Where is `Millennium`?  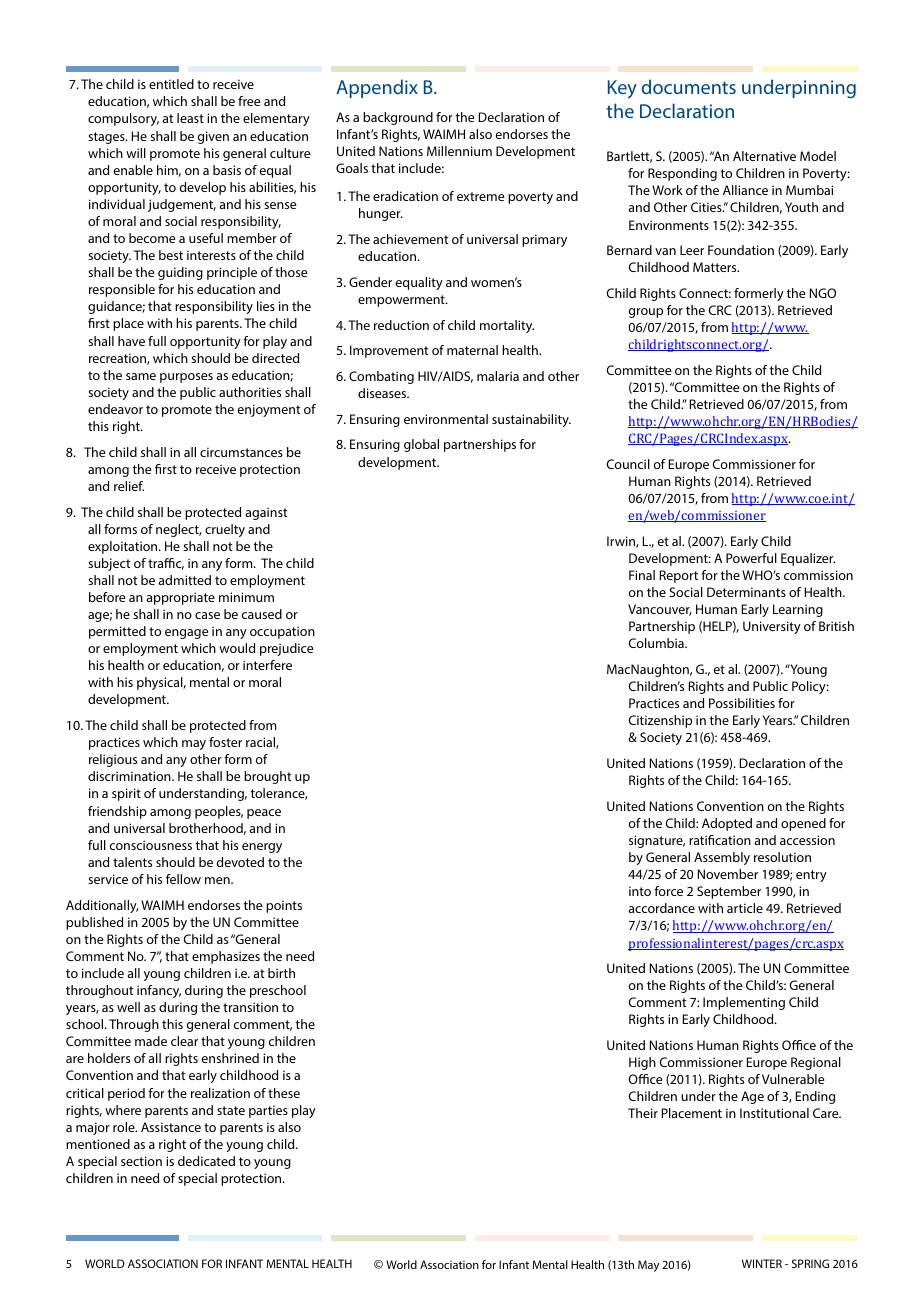
Millennium is located at coordinates (459, 151).
